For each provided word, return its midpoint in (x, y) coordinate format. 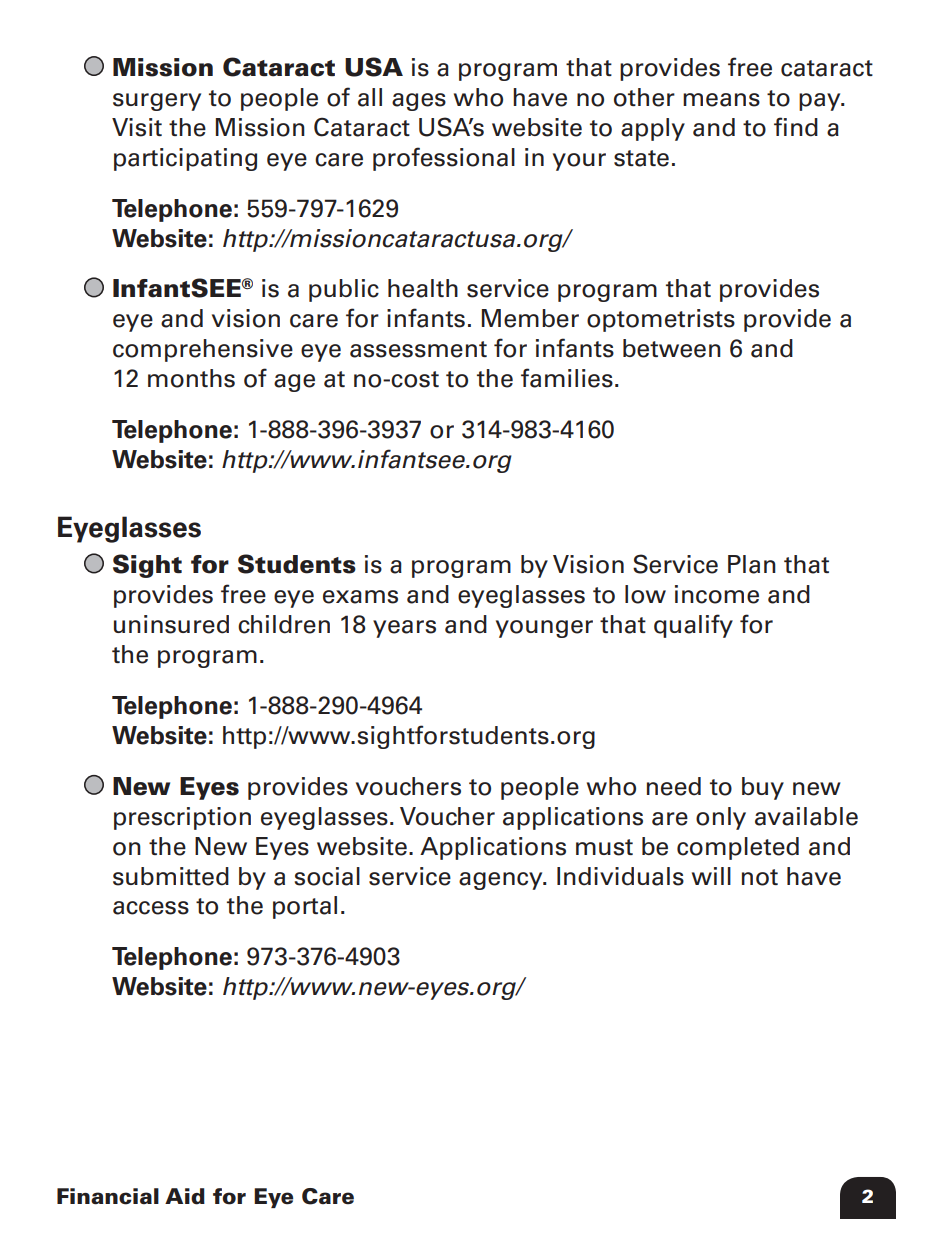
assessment (418, 349)
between (672, 348)
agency (502, 881)
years (404, 629)
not (760, 877)
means (721, 100)
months (191, 378)
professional (444, 159)
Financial (108, 1196)
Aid (185, 1196)
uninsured (171, 624)
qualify (693, 626)
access (151, 908)
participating (185, 159)
